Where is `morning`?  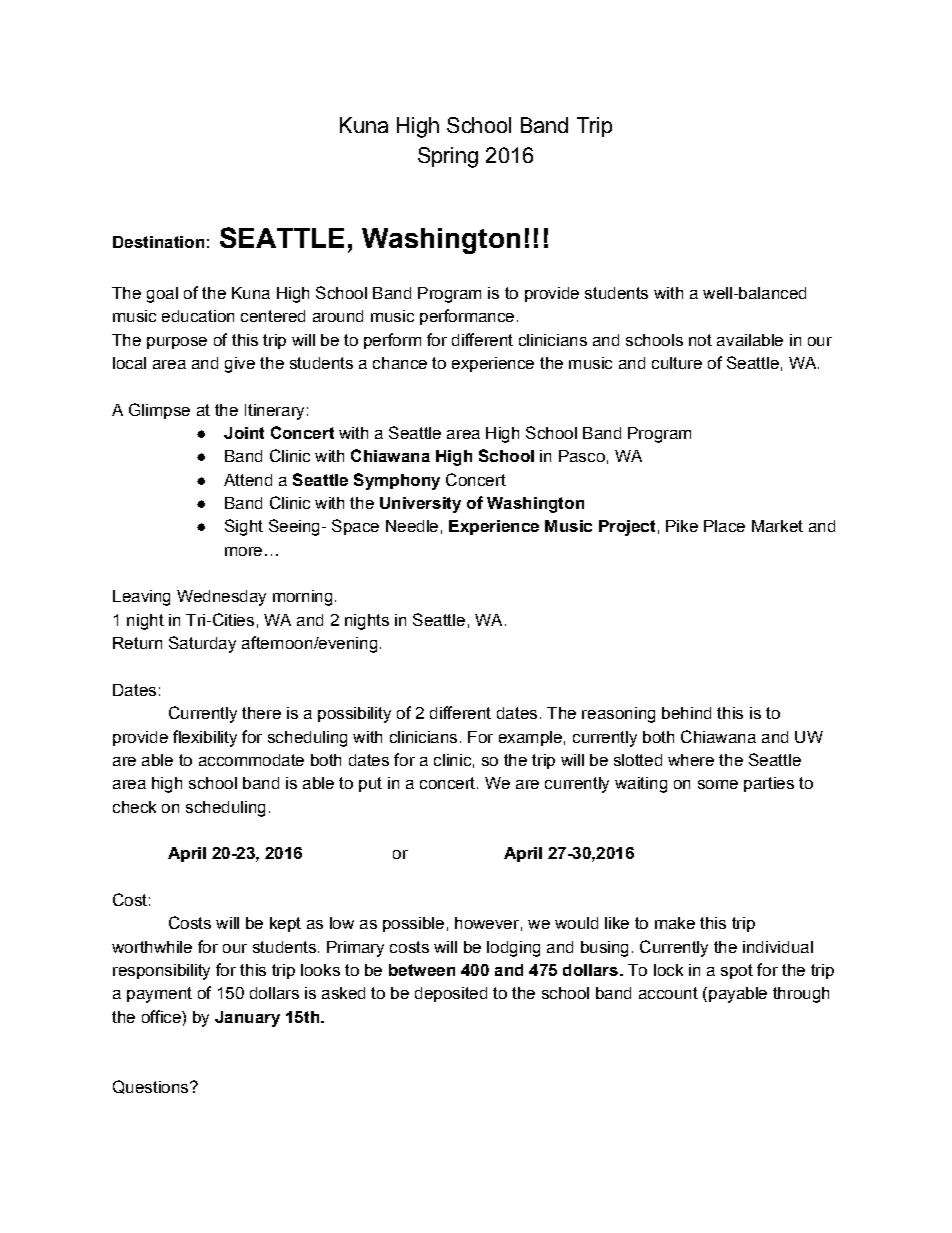
morning is located at coordinates (302, 598).
